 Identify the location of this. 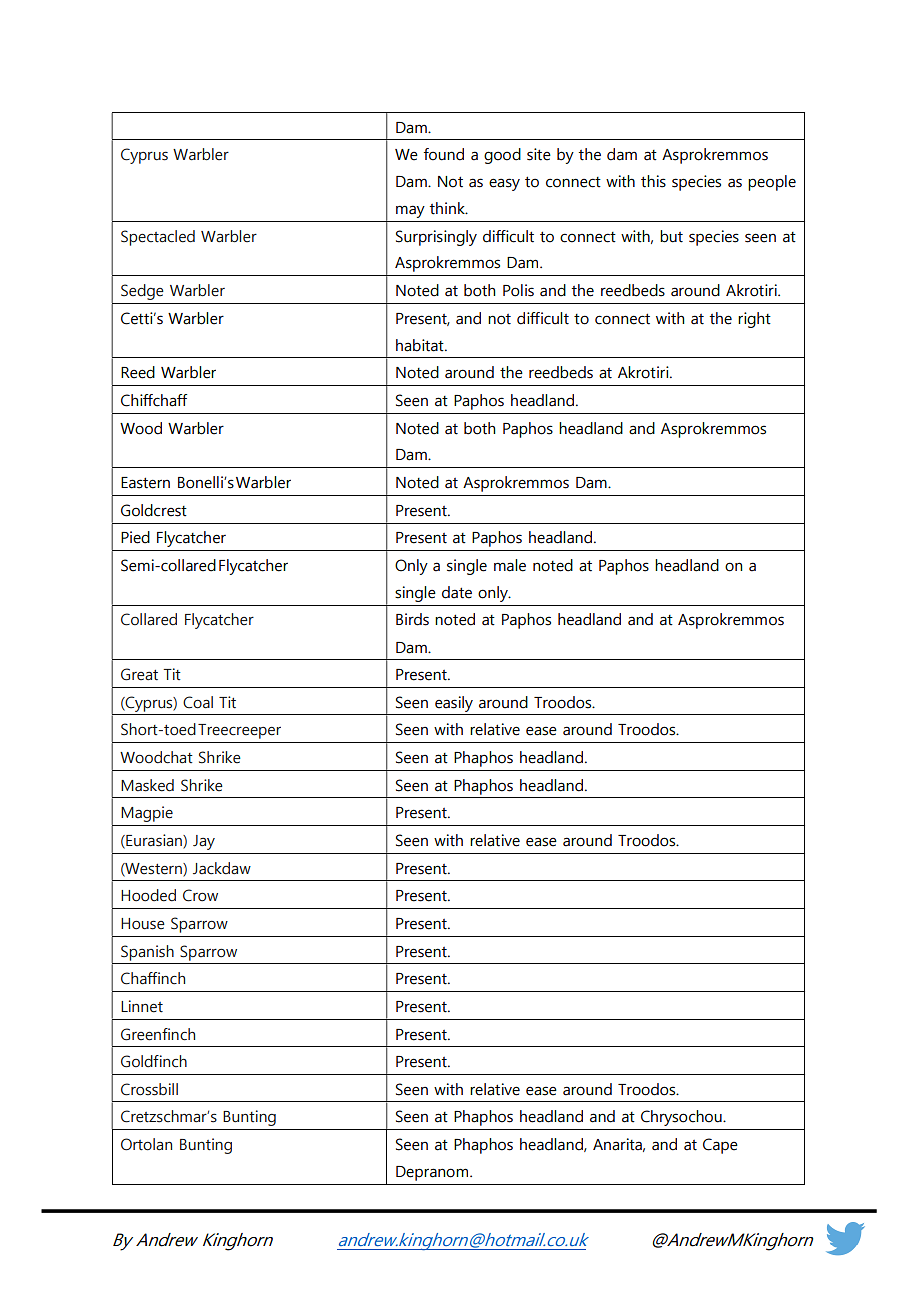
(653, 181).
